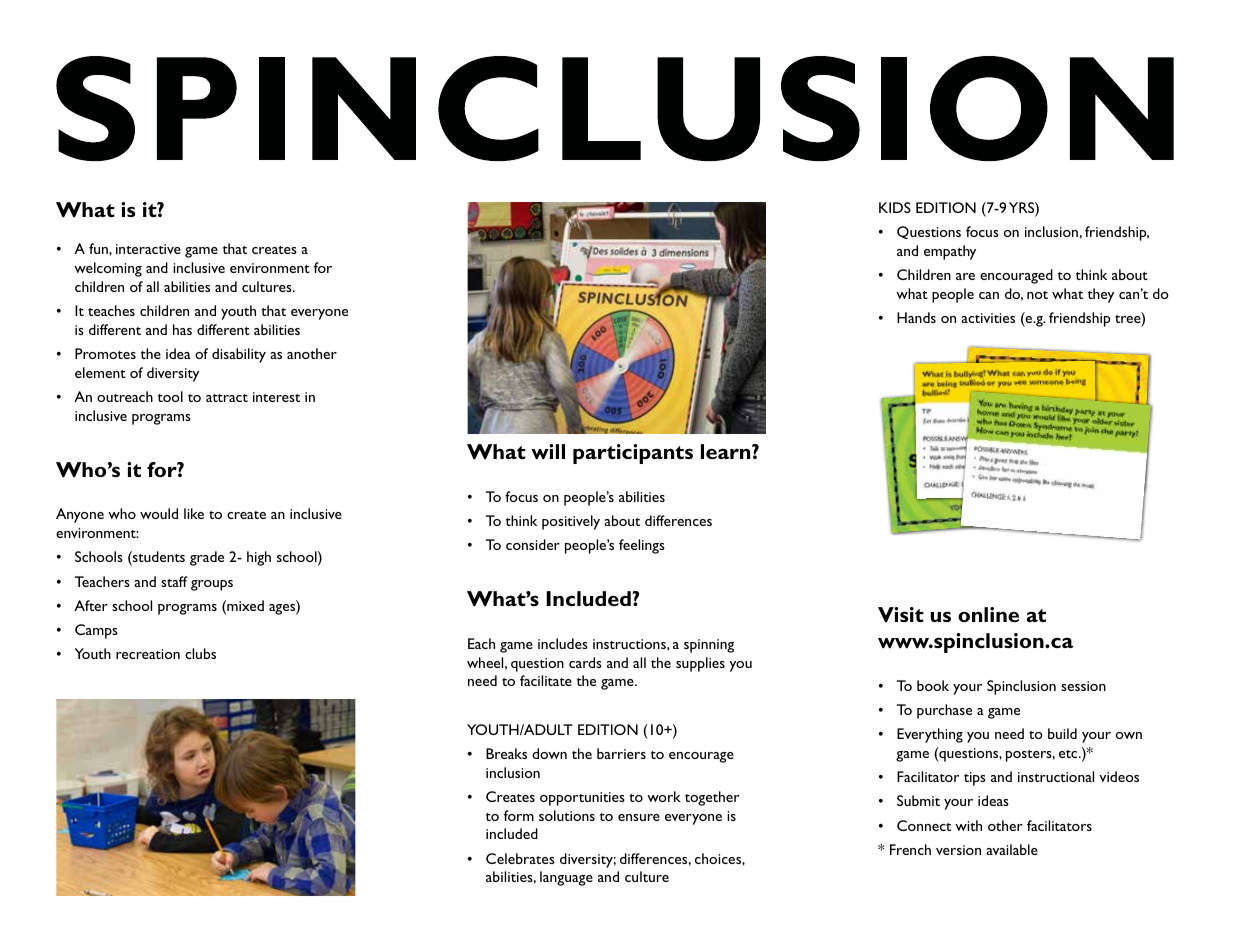 This screenshot has width=1233, height=952. Describe the element at coordinates (148, 249) in the screenshot. I see `interactive` at that location.
